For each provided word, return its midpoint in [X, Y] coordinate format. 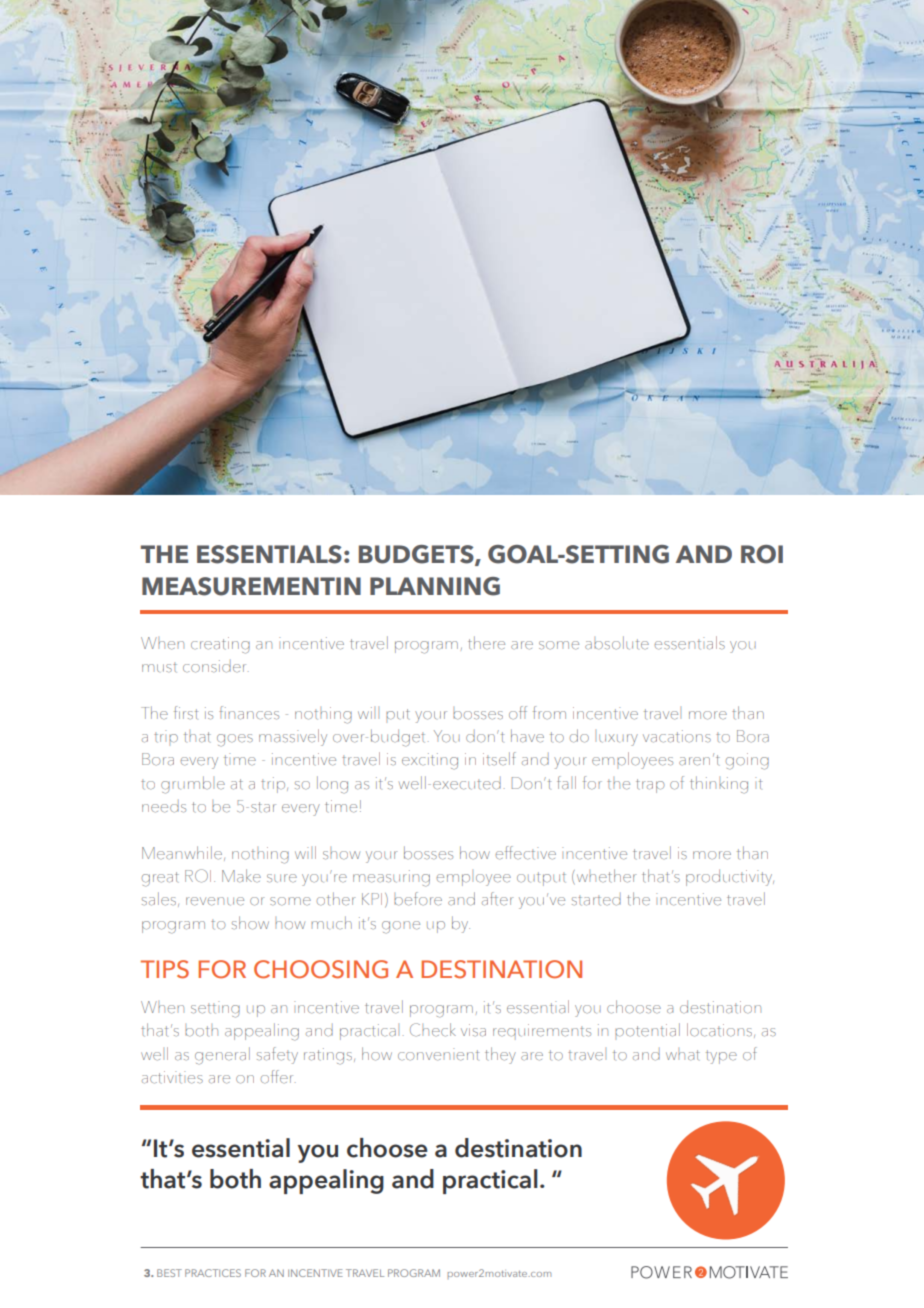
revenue [215, 901]
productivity [730, 877]
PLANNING [435, 586]
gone [401, 927]
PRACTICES [213, 1273]
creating [220, 645]
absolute [617, 643]
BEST [169, 1273]
